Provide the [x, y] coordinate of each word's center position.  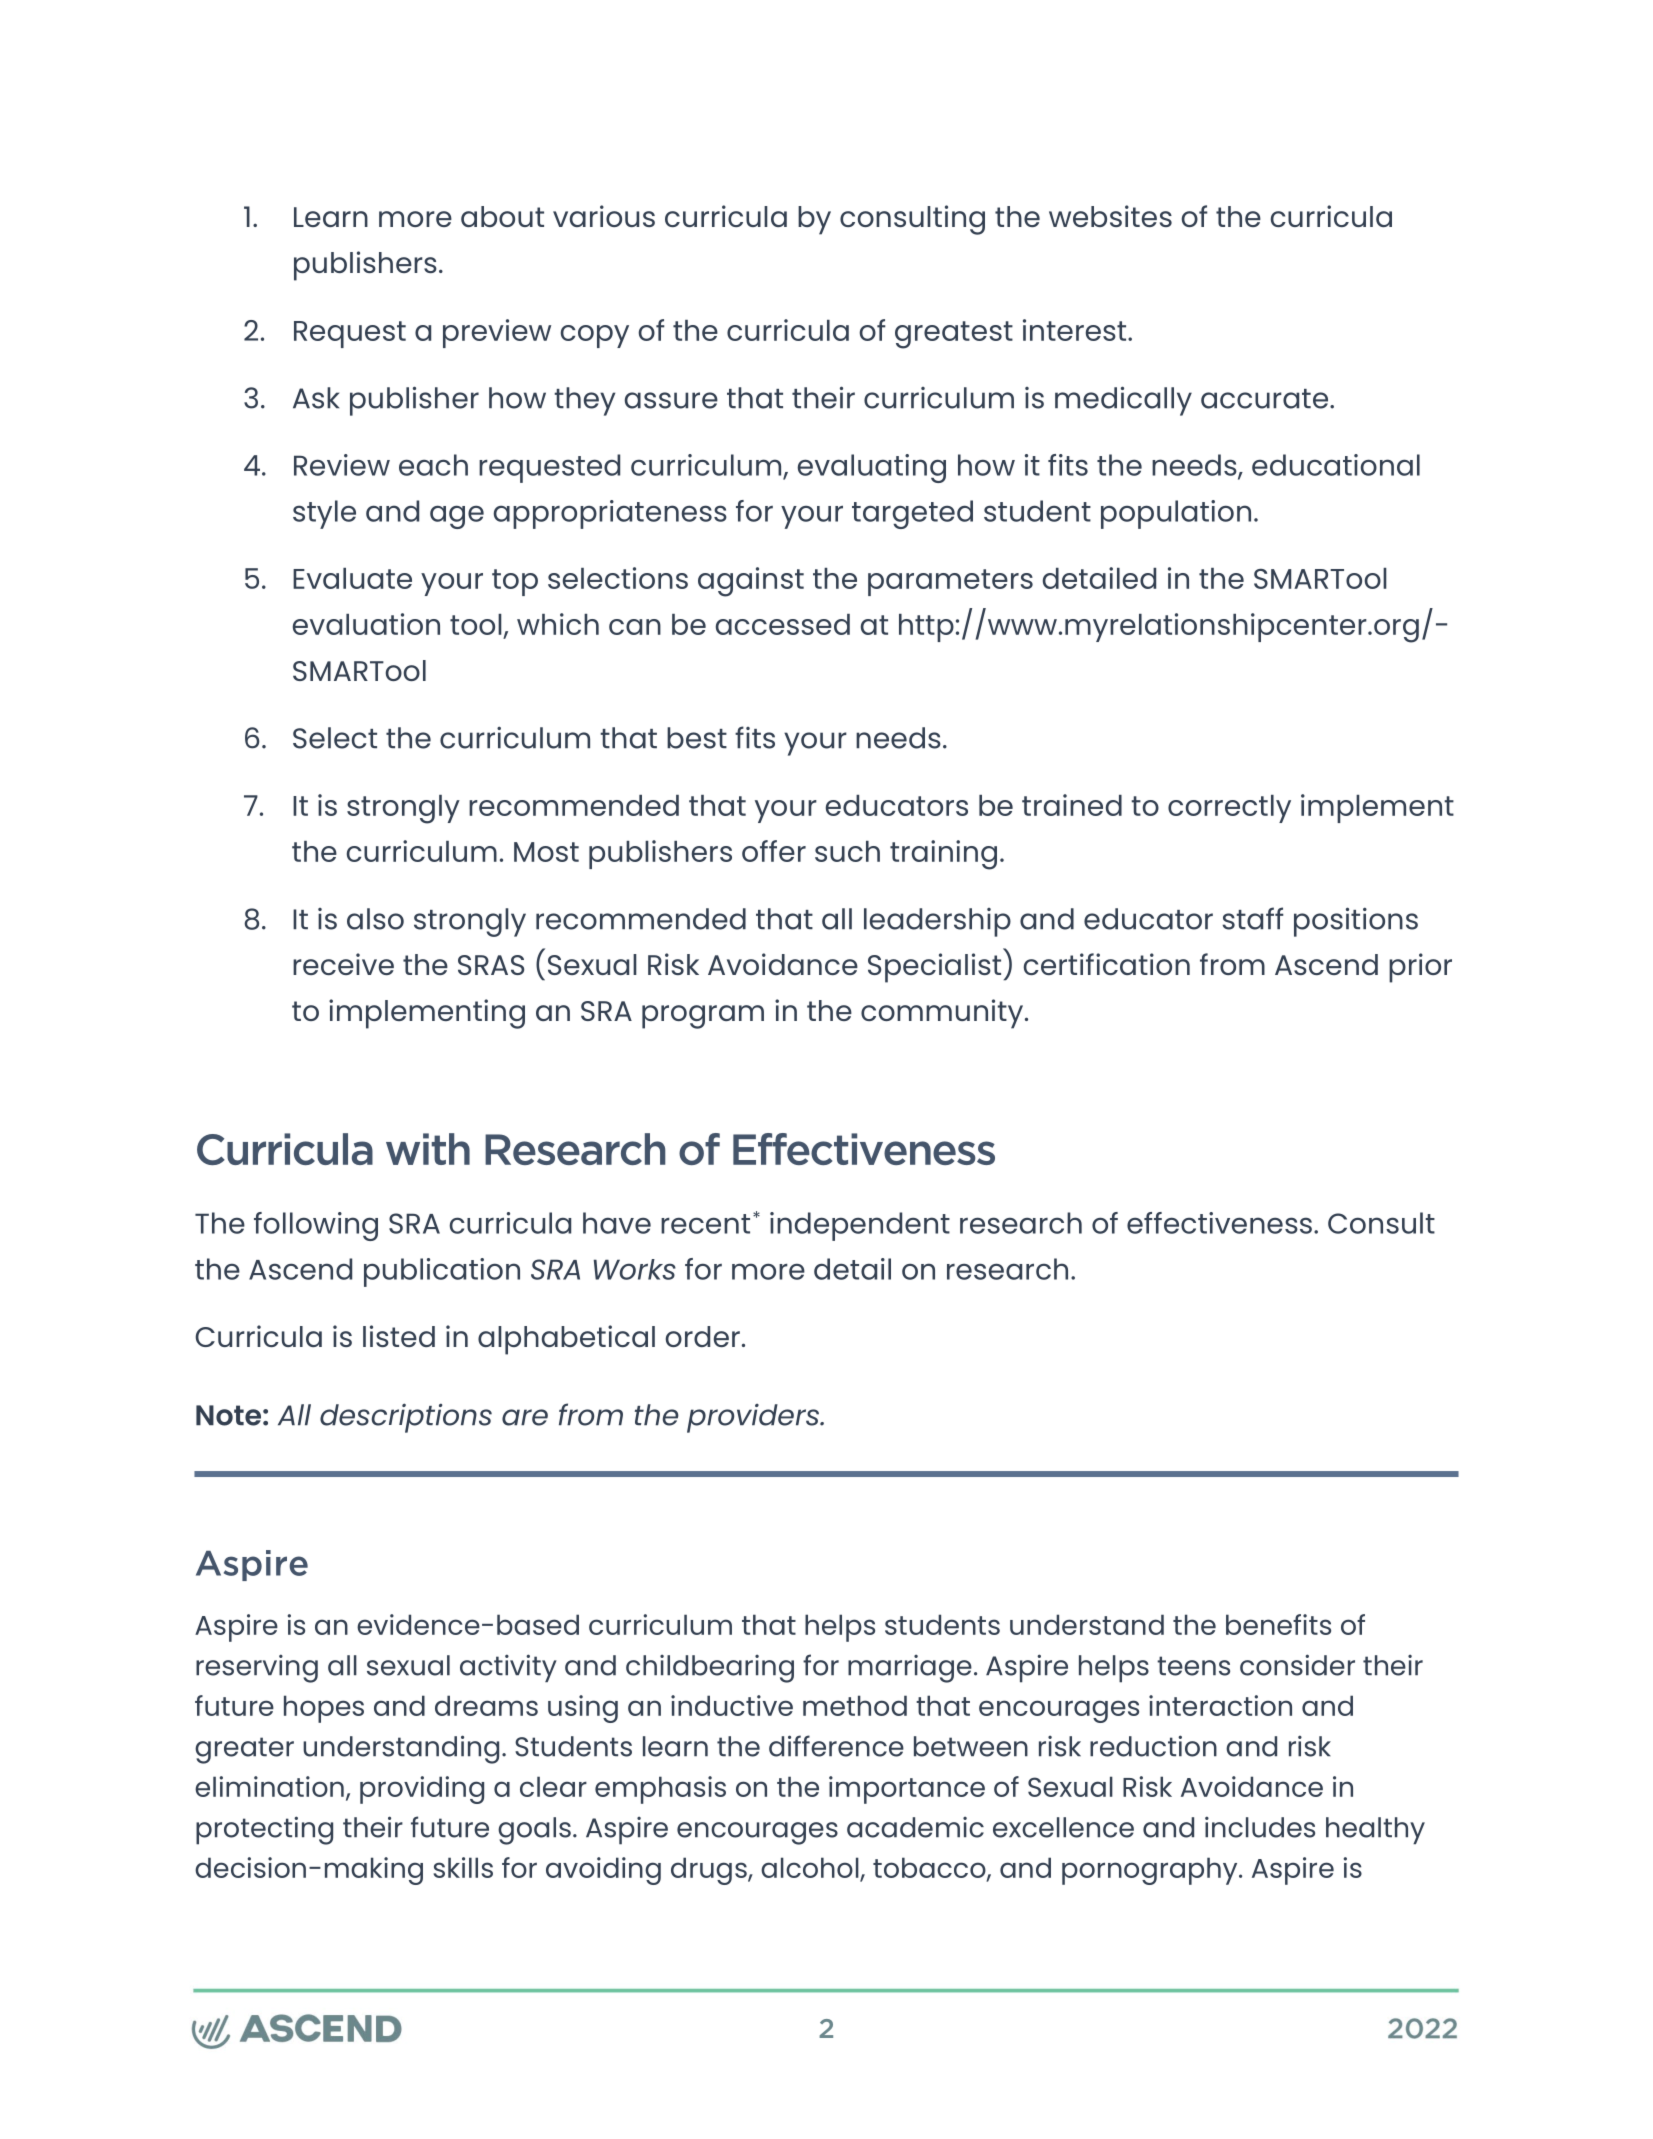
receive [343, 964]
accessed [783, 624]
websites [1110, 216]
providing [422, 1790]
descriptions [406, 1418]
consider [1297, 1665]
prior [1420, 968]
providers [754, 1418]
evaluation [366, 624]
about [502, 216]
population [1176, 514]
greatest [954, 335]
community [942, 1014]
